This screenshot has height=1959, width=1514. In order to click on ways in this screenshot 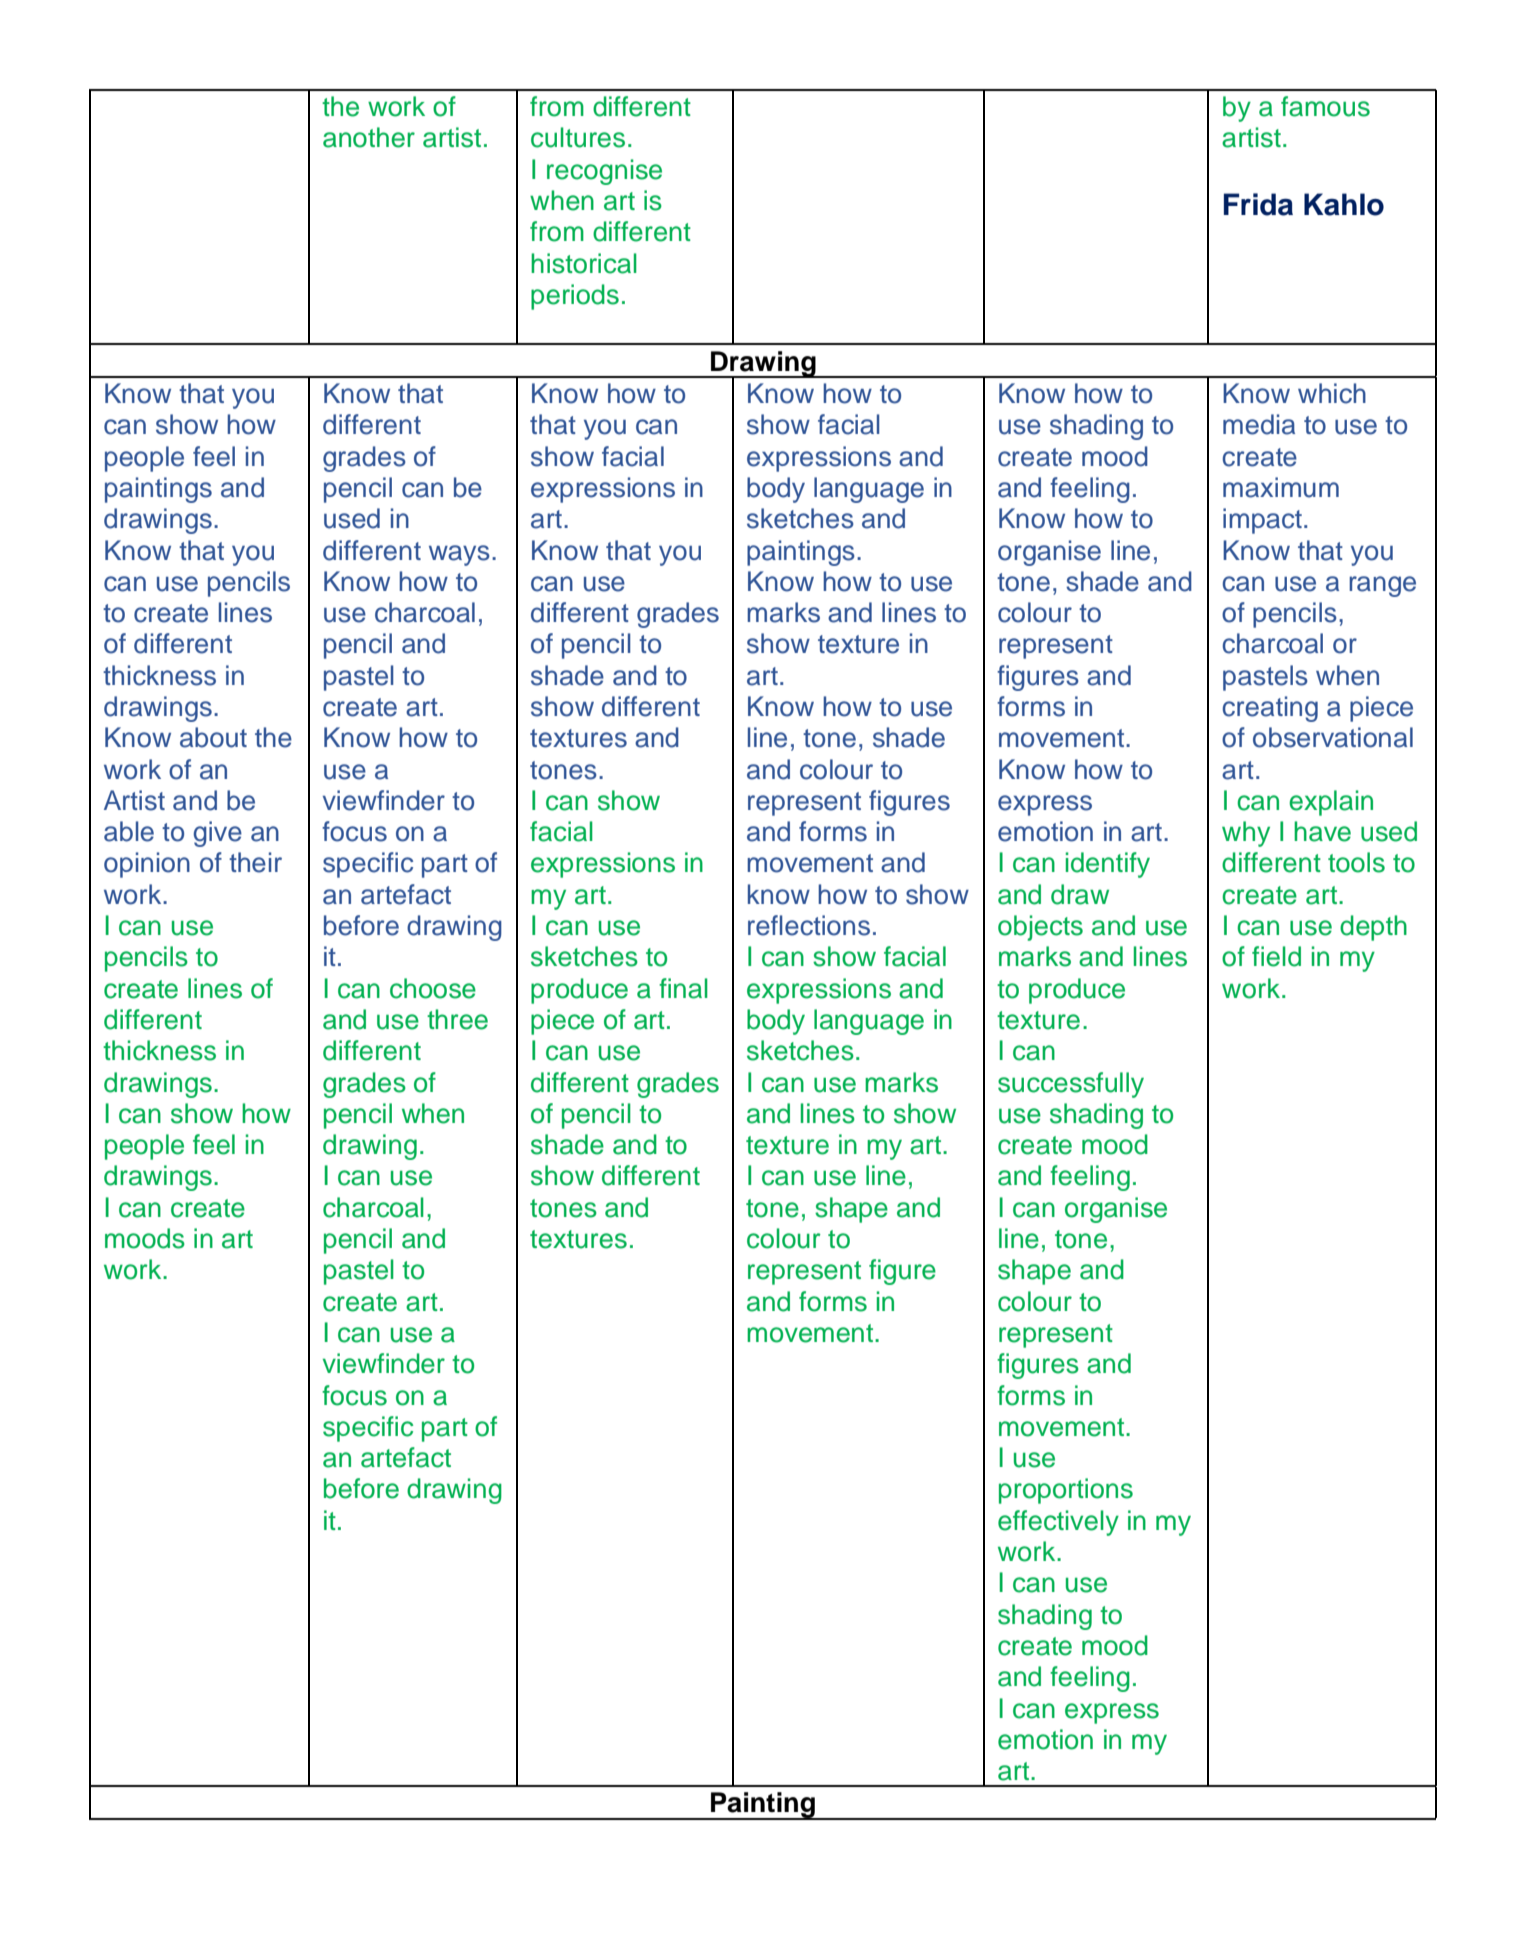, I will do `click(459, 555)`.
